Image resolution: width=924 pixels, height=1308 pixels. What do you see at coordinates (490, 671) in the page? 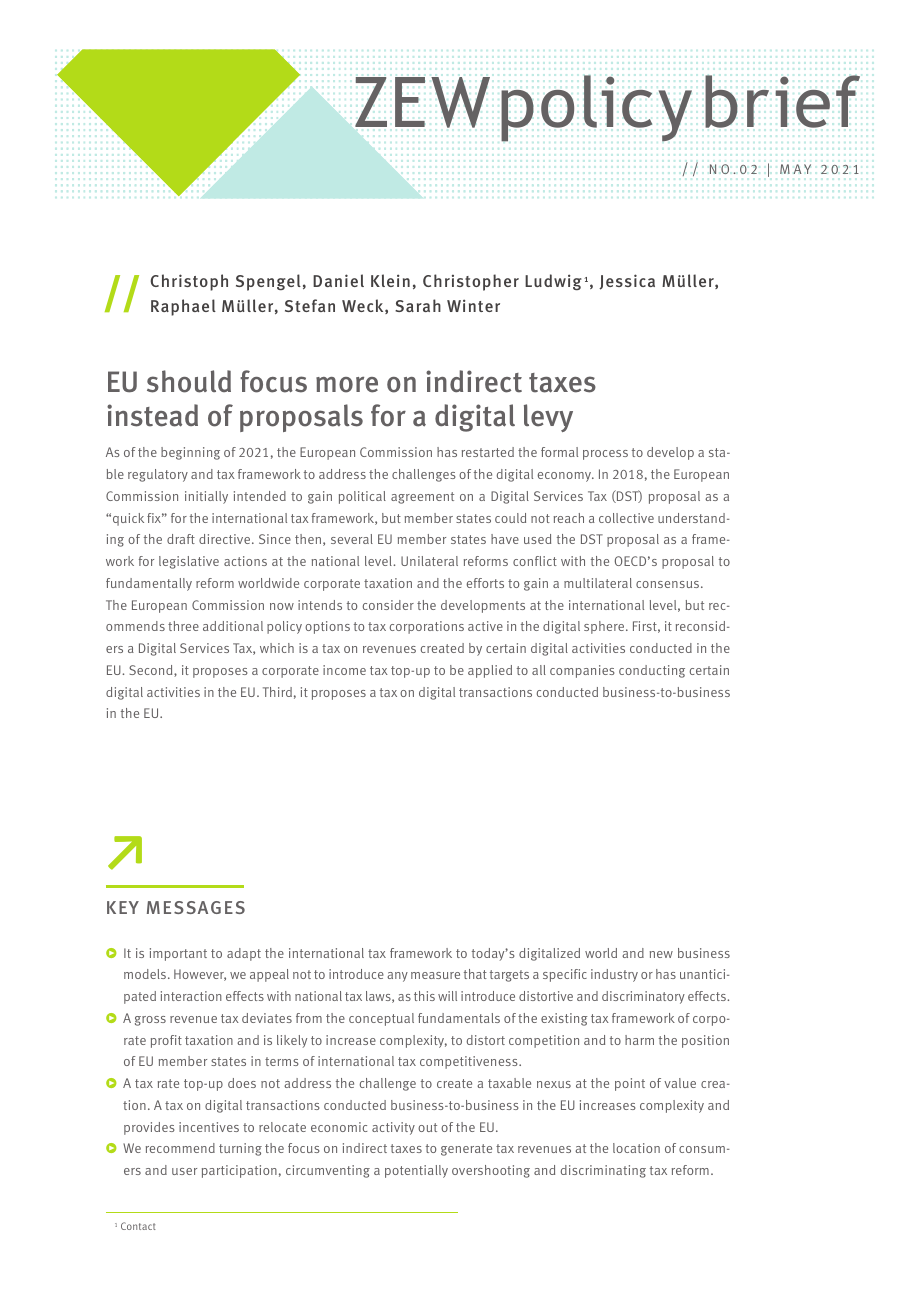
I see `applied` at bounding box center [490, 671].
